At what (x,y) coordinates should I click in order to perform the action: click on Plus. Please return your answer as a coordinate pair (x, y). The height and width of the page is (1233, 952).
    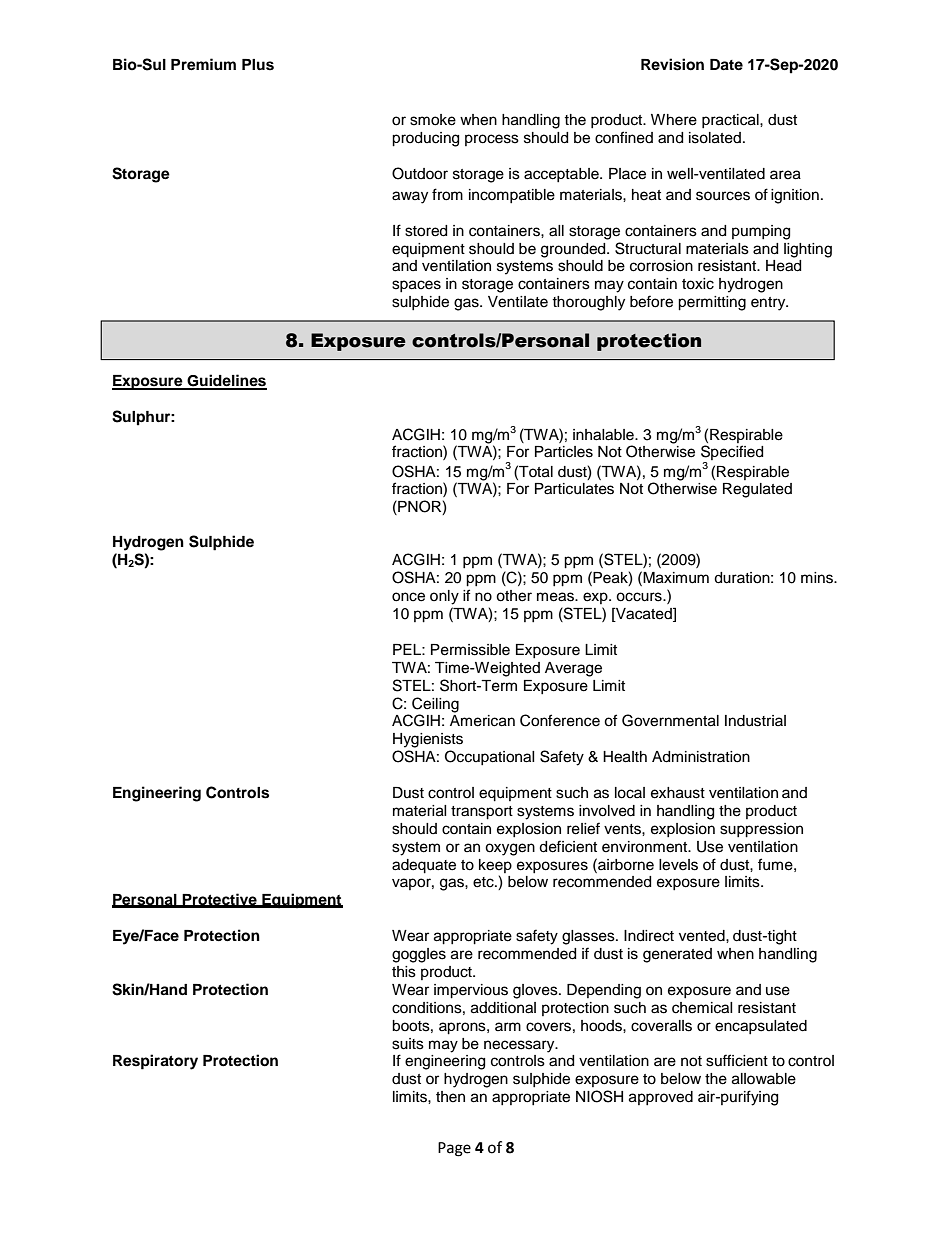
    Looking at the image, I should click on (258, 65).
